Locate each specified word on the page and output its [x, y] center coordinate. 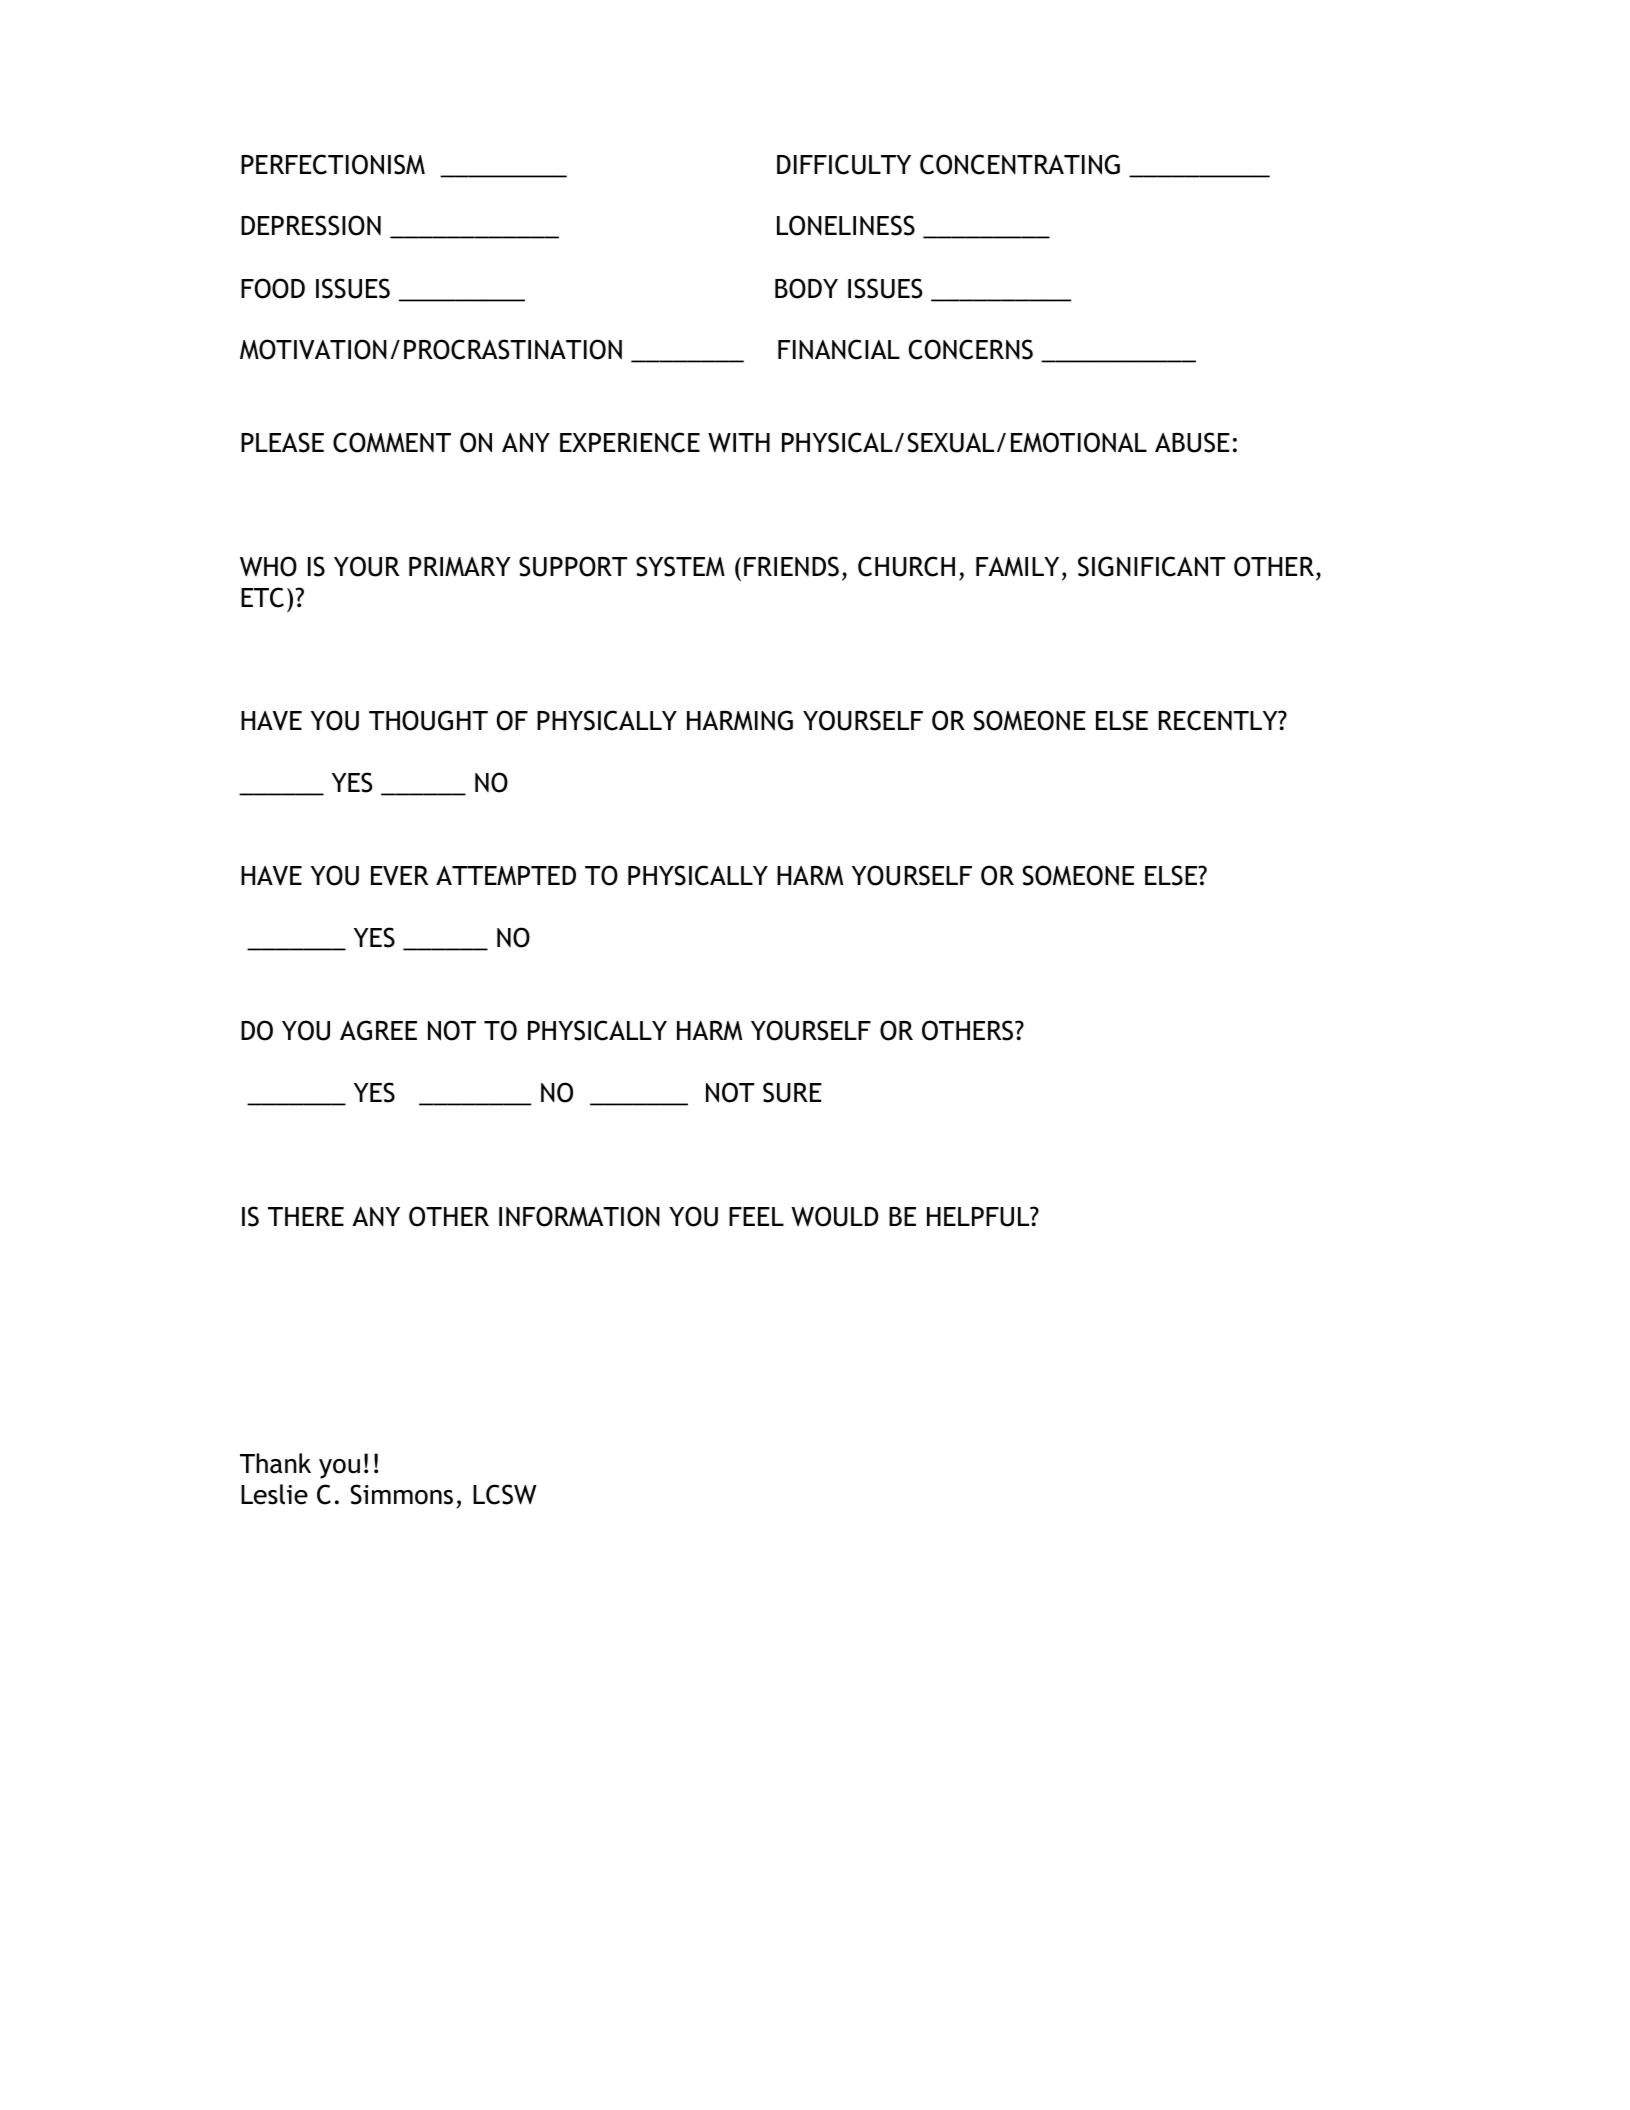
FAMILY [1017, 566]
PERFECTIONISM [333, 164]
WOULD [835, 1216]
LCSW [505, 1494]
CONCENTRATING [1020, 164]
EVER [399, 876]
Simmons [402, 1494]
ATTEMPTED [506, 875]
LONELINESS [846, 225]
